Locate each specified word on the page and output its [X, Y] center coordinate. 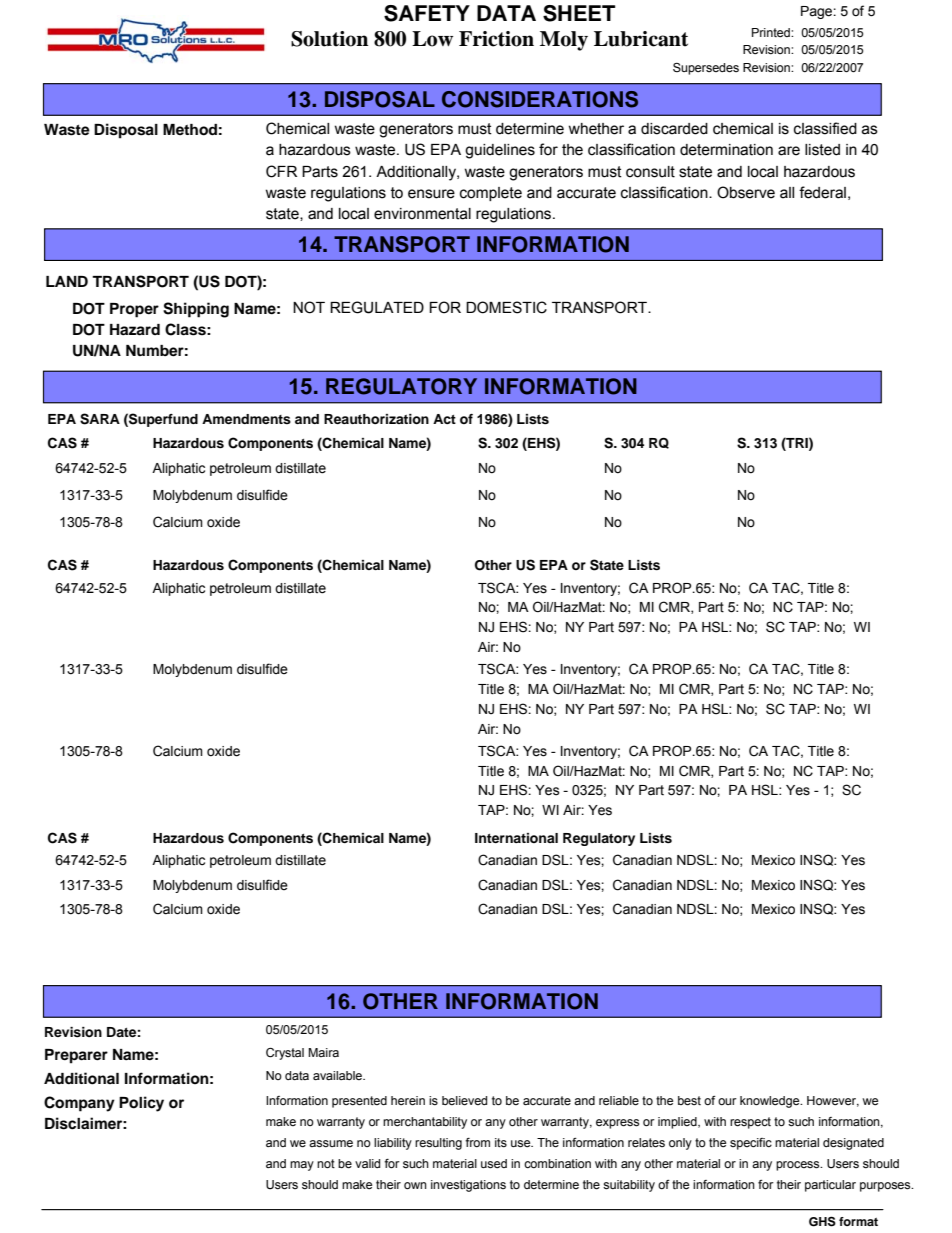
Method [190, 130]
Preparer [76, 1056]
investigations [468, 1186]
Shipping [196, 310]
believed [464, 1101]
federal [822, 192]
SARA [100, 419]
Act [444, 419]
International [516, 838]
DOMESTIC [506, 307]
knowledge [771, 1102]
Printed [772, 32]
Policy [141, 1104]
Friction [496, 39]
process [799, 1166]
